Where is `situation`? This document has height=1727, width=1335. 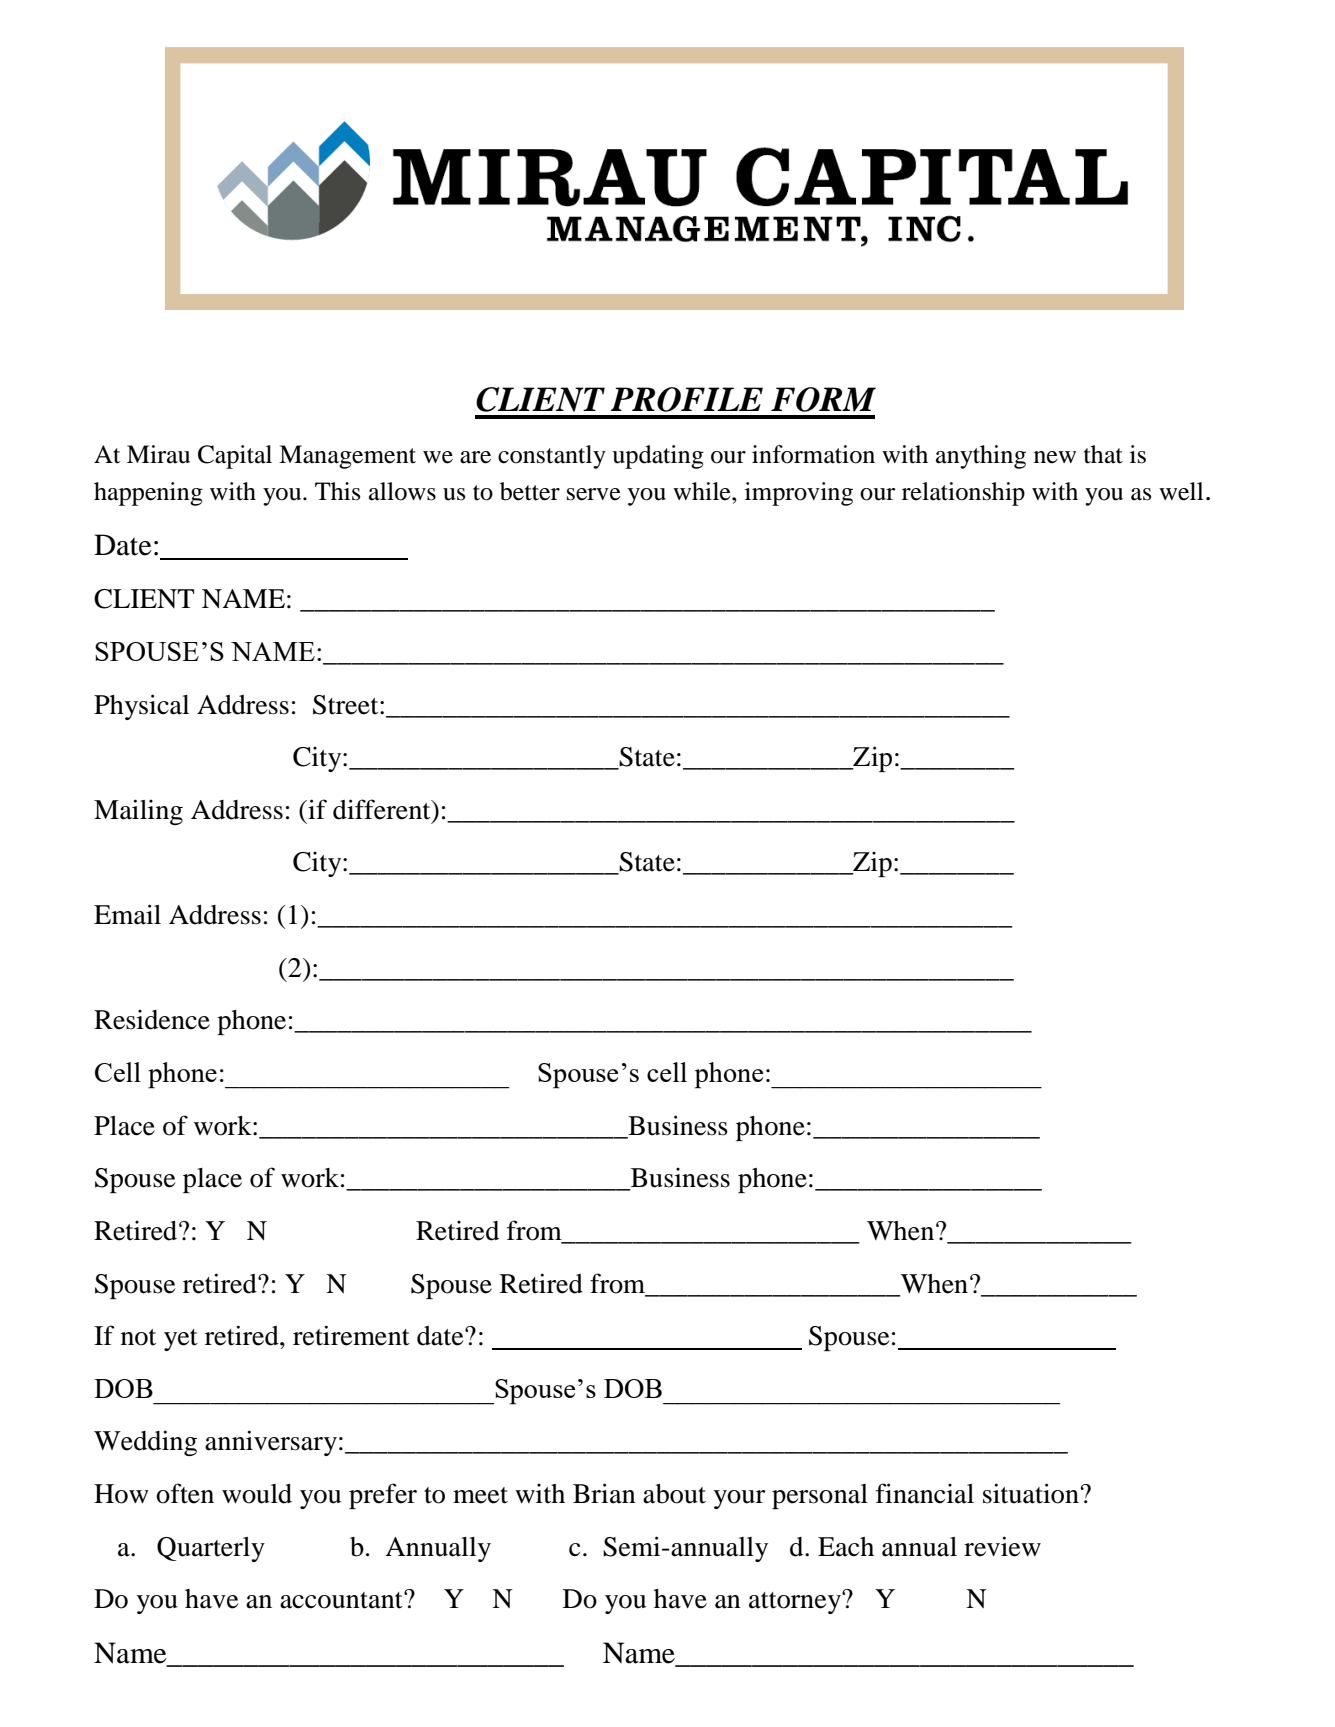
situation is located at coordinates (1031, 1493).
